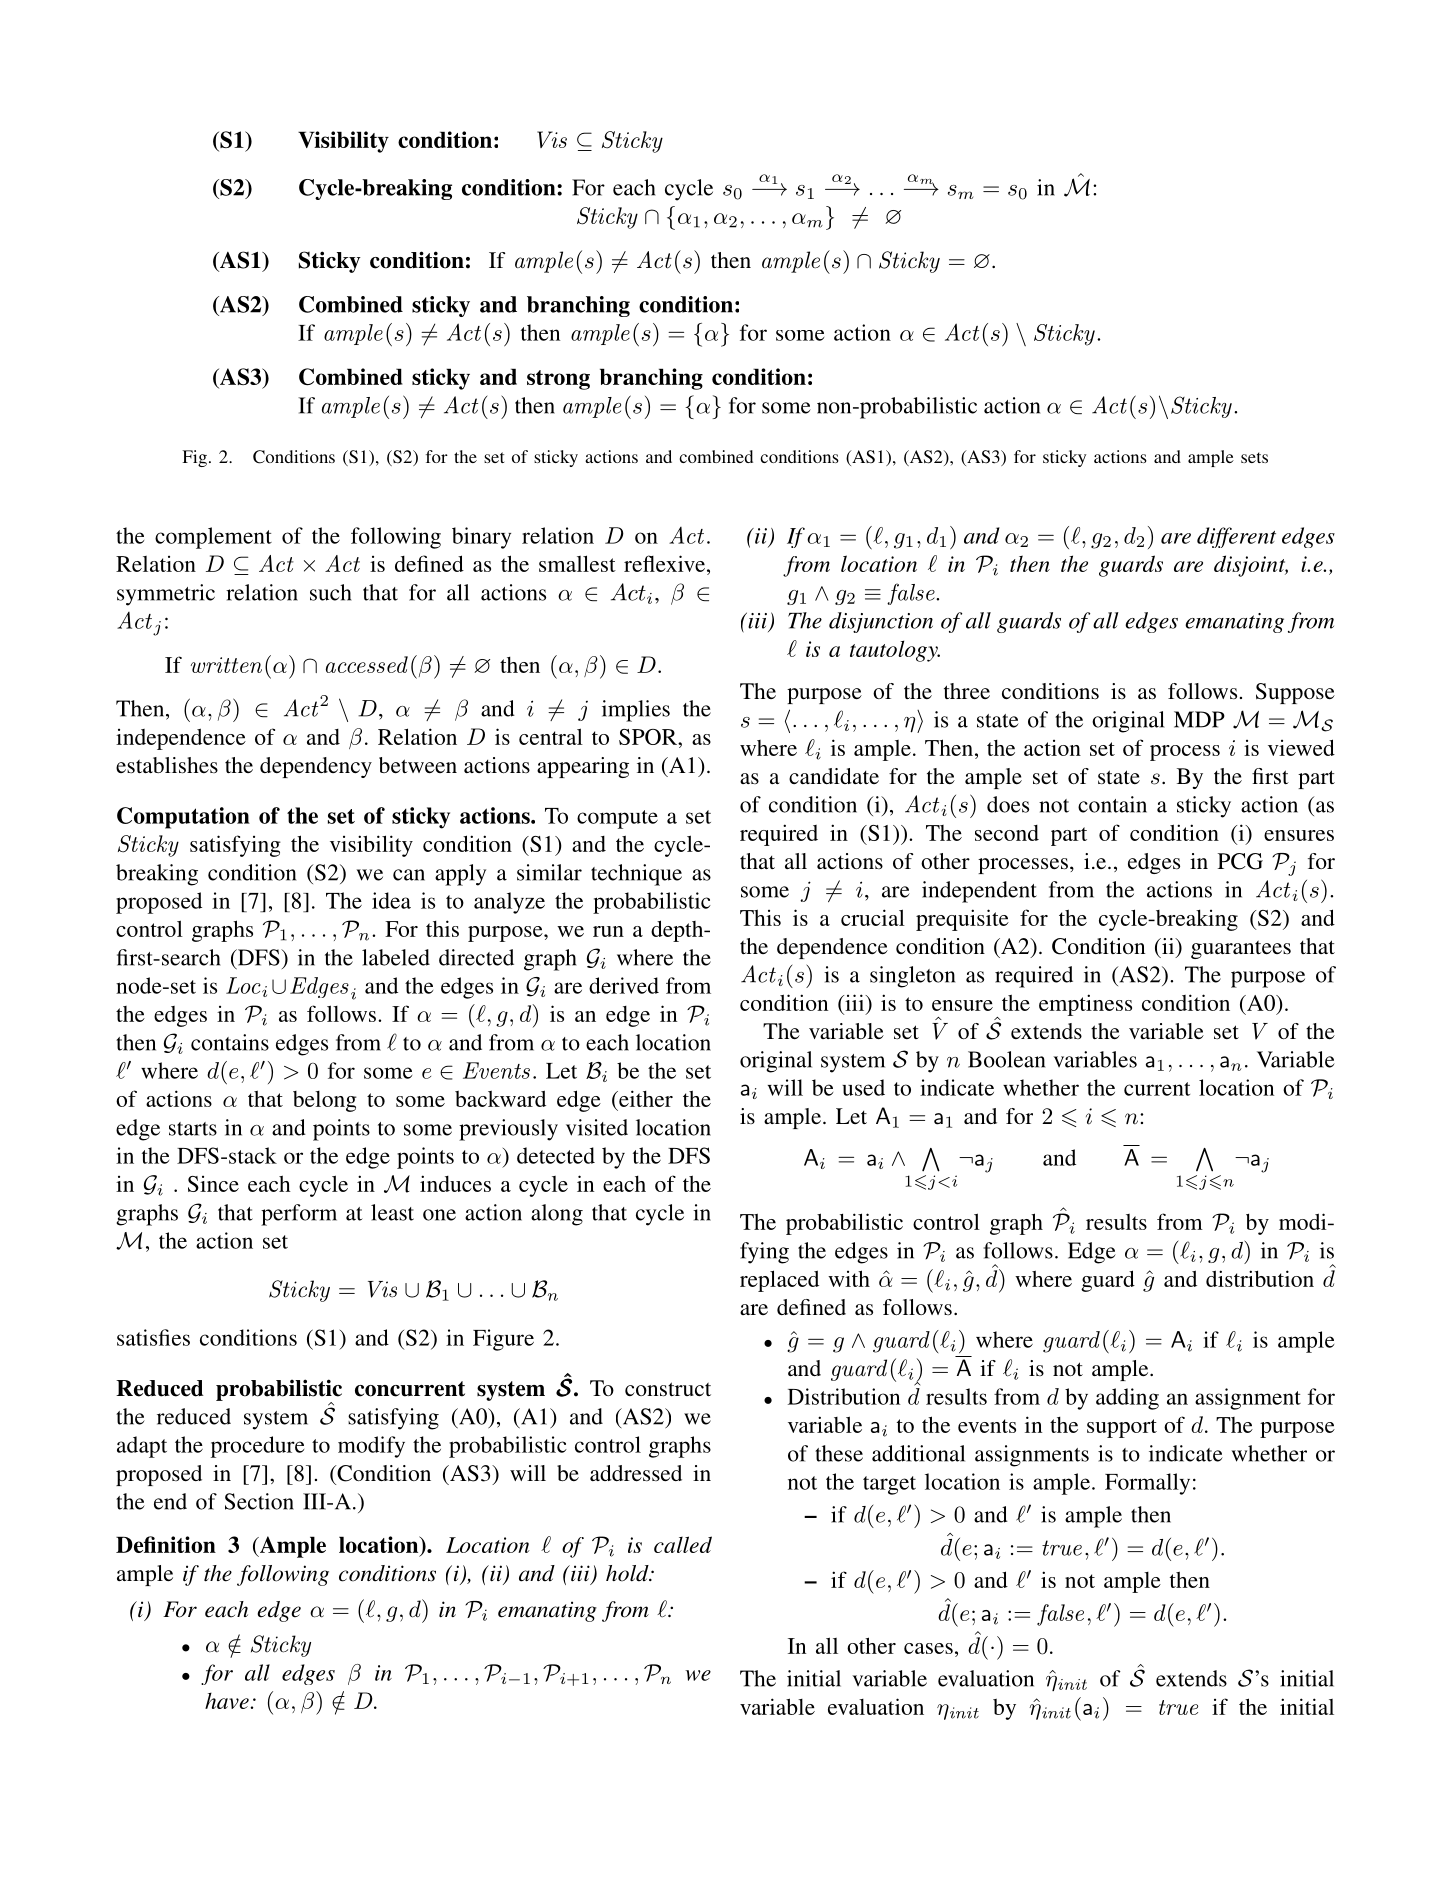 Image resolution: width=1451 pixels, height=1877 pixels. I want to click on strong, so click(558, 380).
